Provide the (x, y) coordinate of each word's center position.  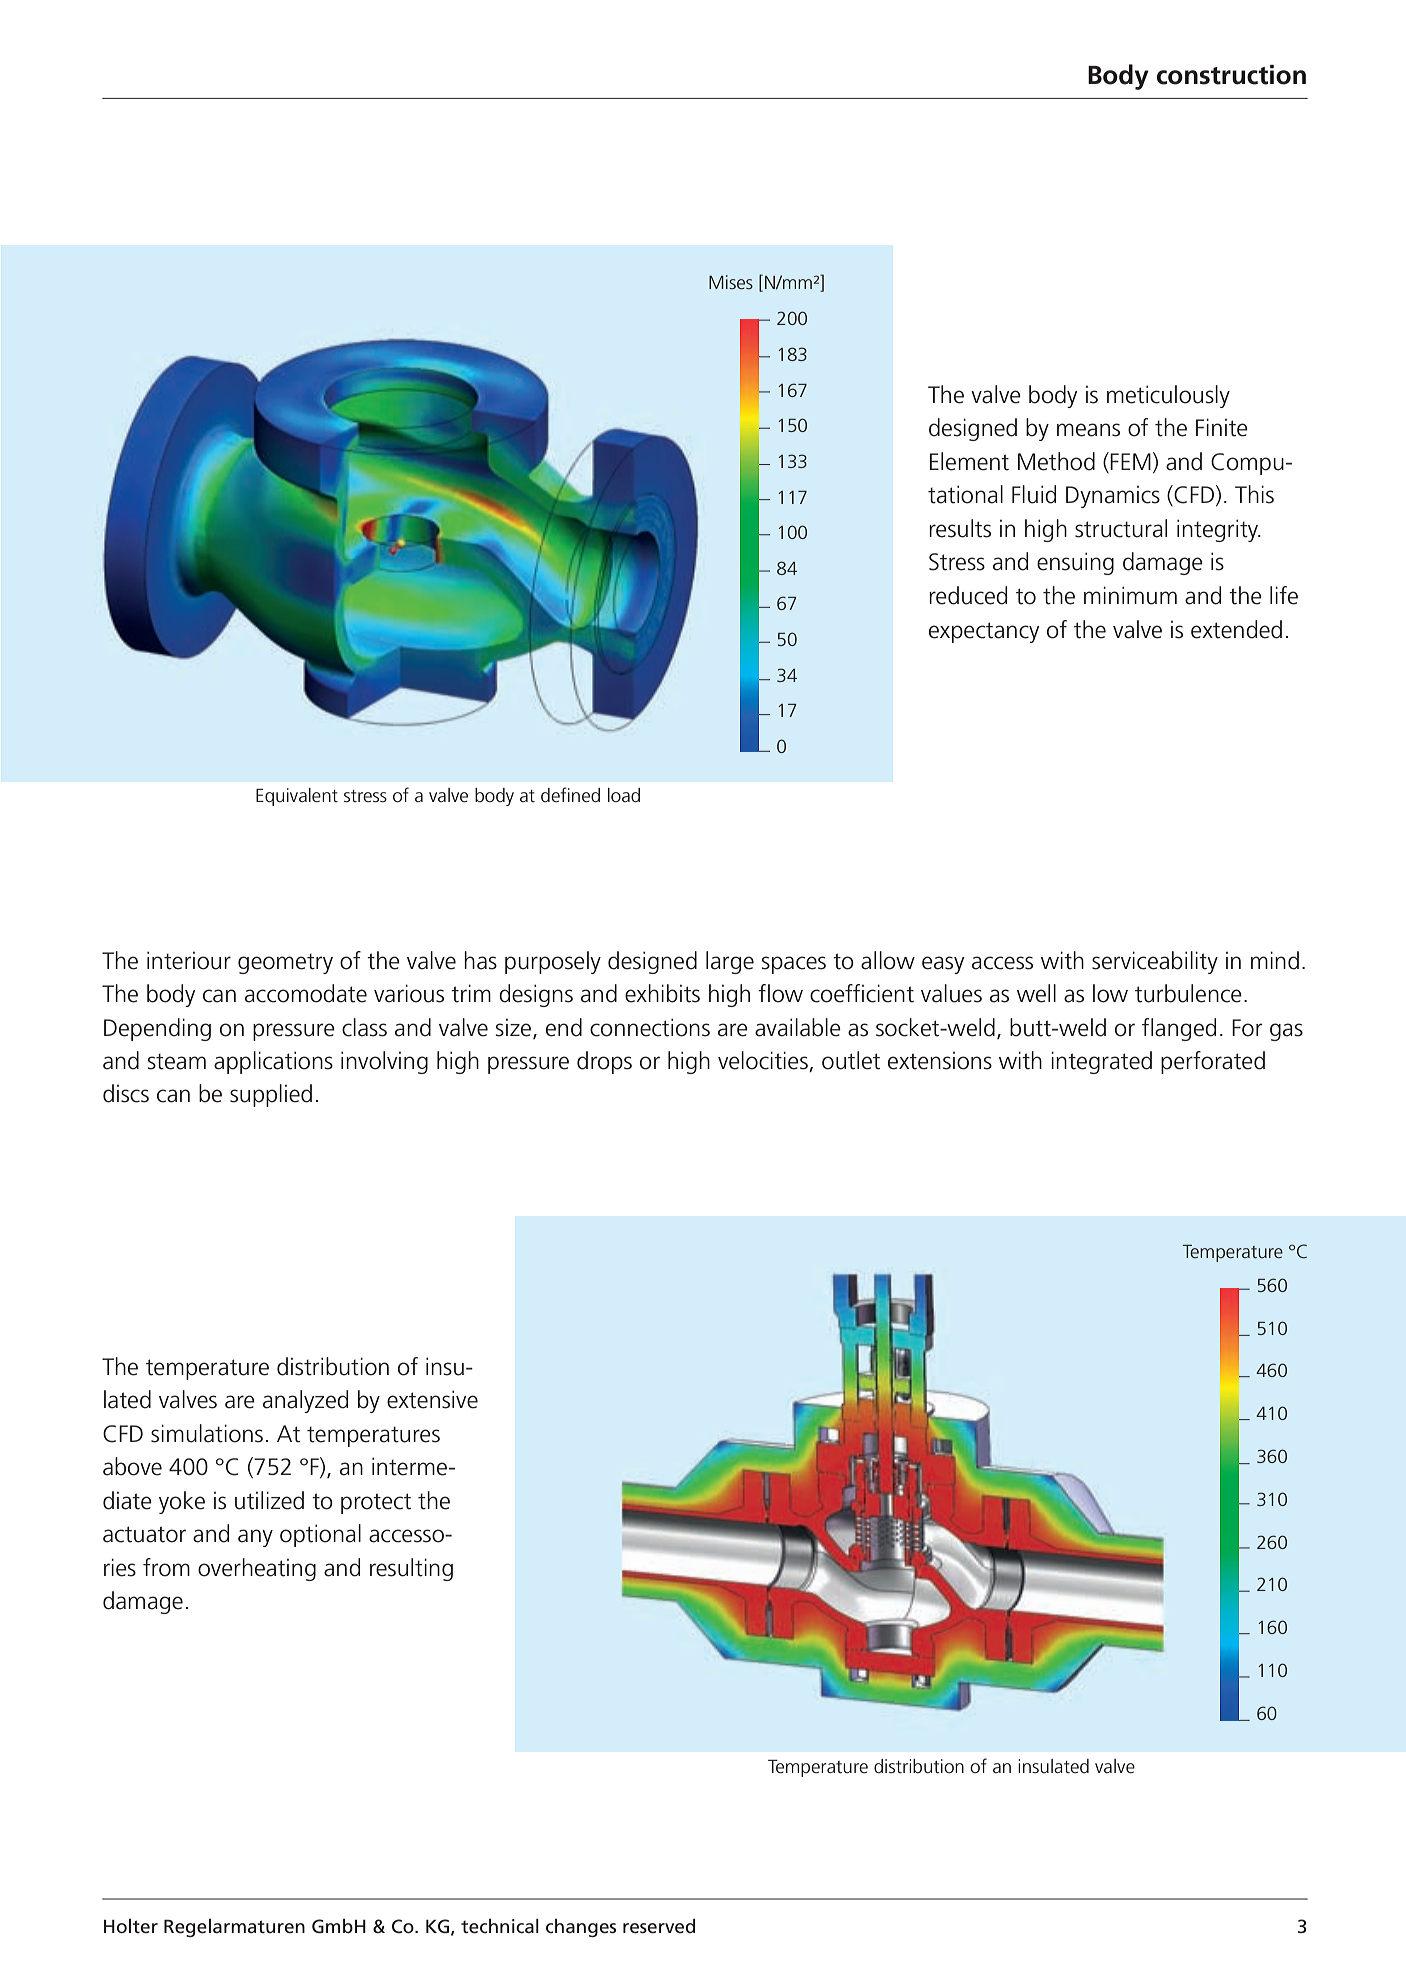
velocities (764, 1061)
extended (1236, 629)
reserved (659, 1926)
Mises (731, 282)
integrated (1101, 1062)
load (624, 795)
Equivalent (297, 797)
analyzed (305, 1401)
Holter (131, 1926)
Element (969, 461)
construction (1231, 75)
